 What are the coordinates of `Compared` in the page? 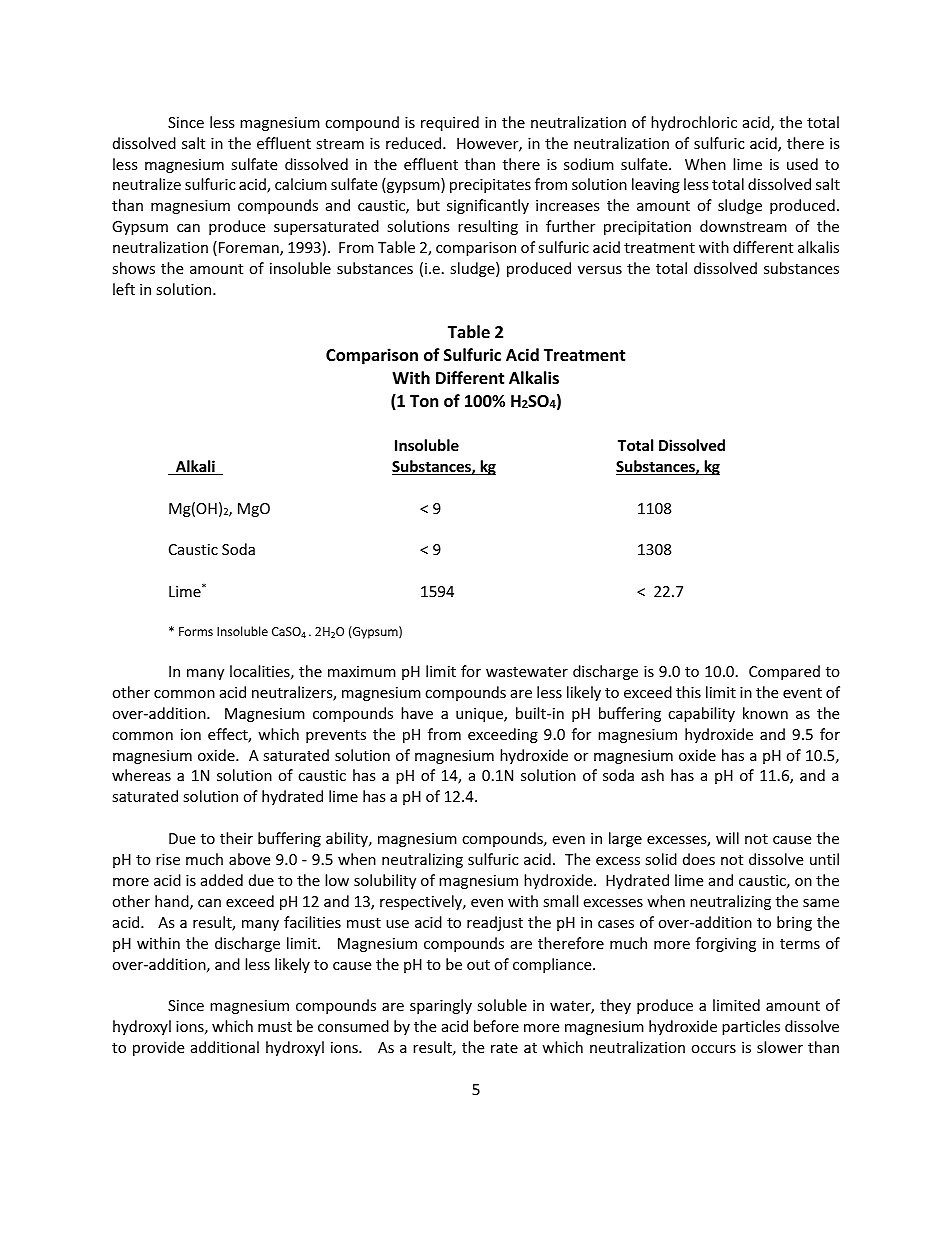 It's located at (784, 672).
